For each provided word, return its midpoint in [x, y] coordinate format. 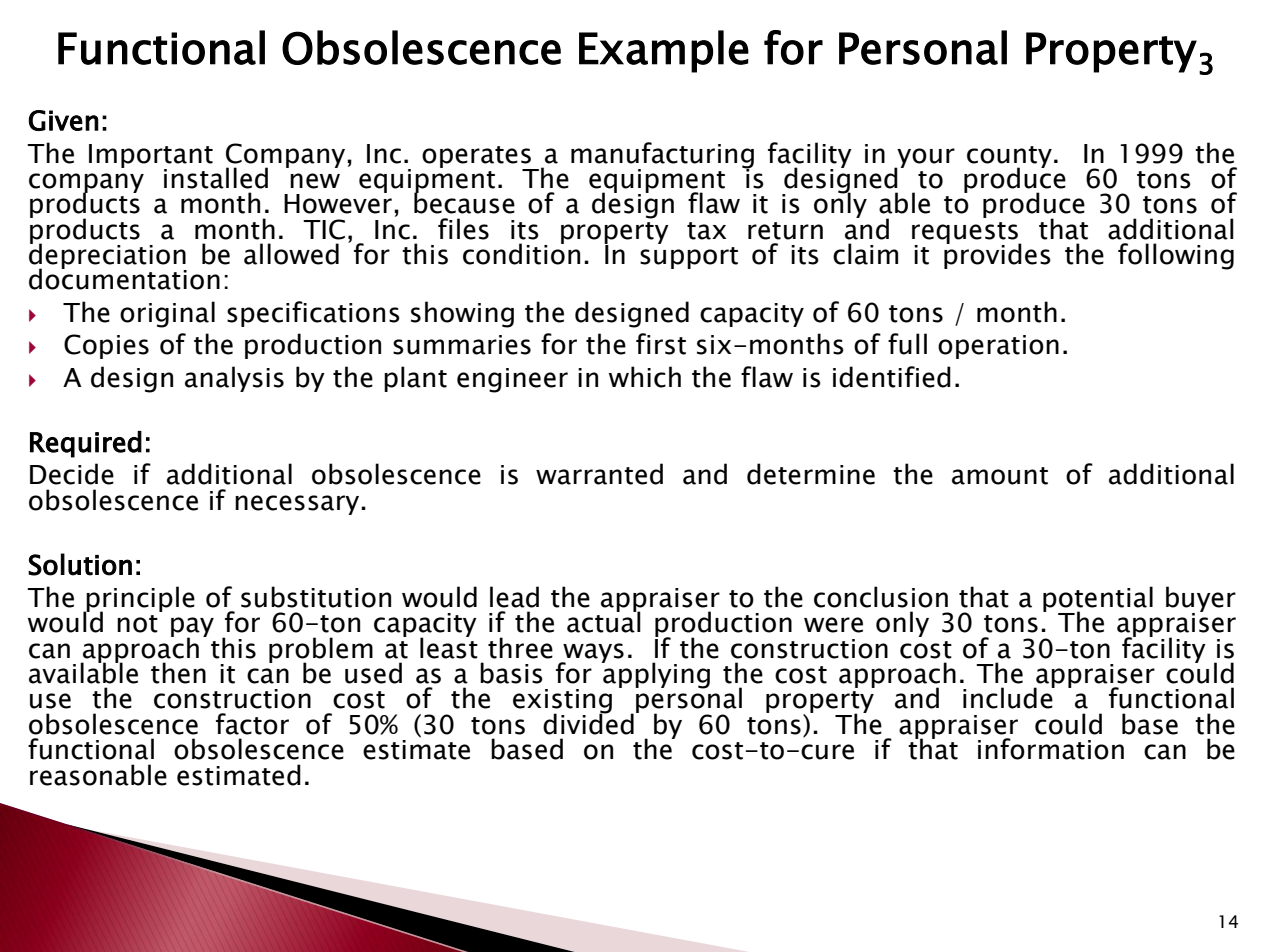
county [1009, 158]
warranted [599, 474]
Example [664, 51]
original [167, 314]
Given [63, 120]
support [689, 258]
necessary [298, 505]
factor [252, 724]
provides [997, 255]
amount [1000, 476]
